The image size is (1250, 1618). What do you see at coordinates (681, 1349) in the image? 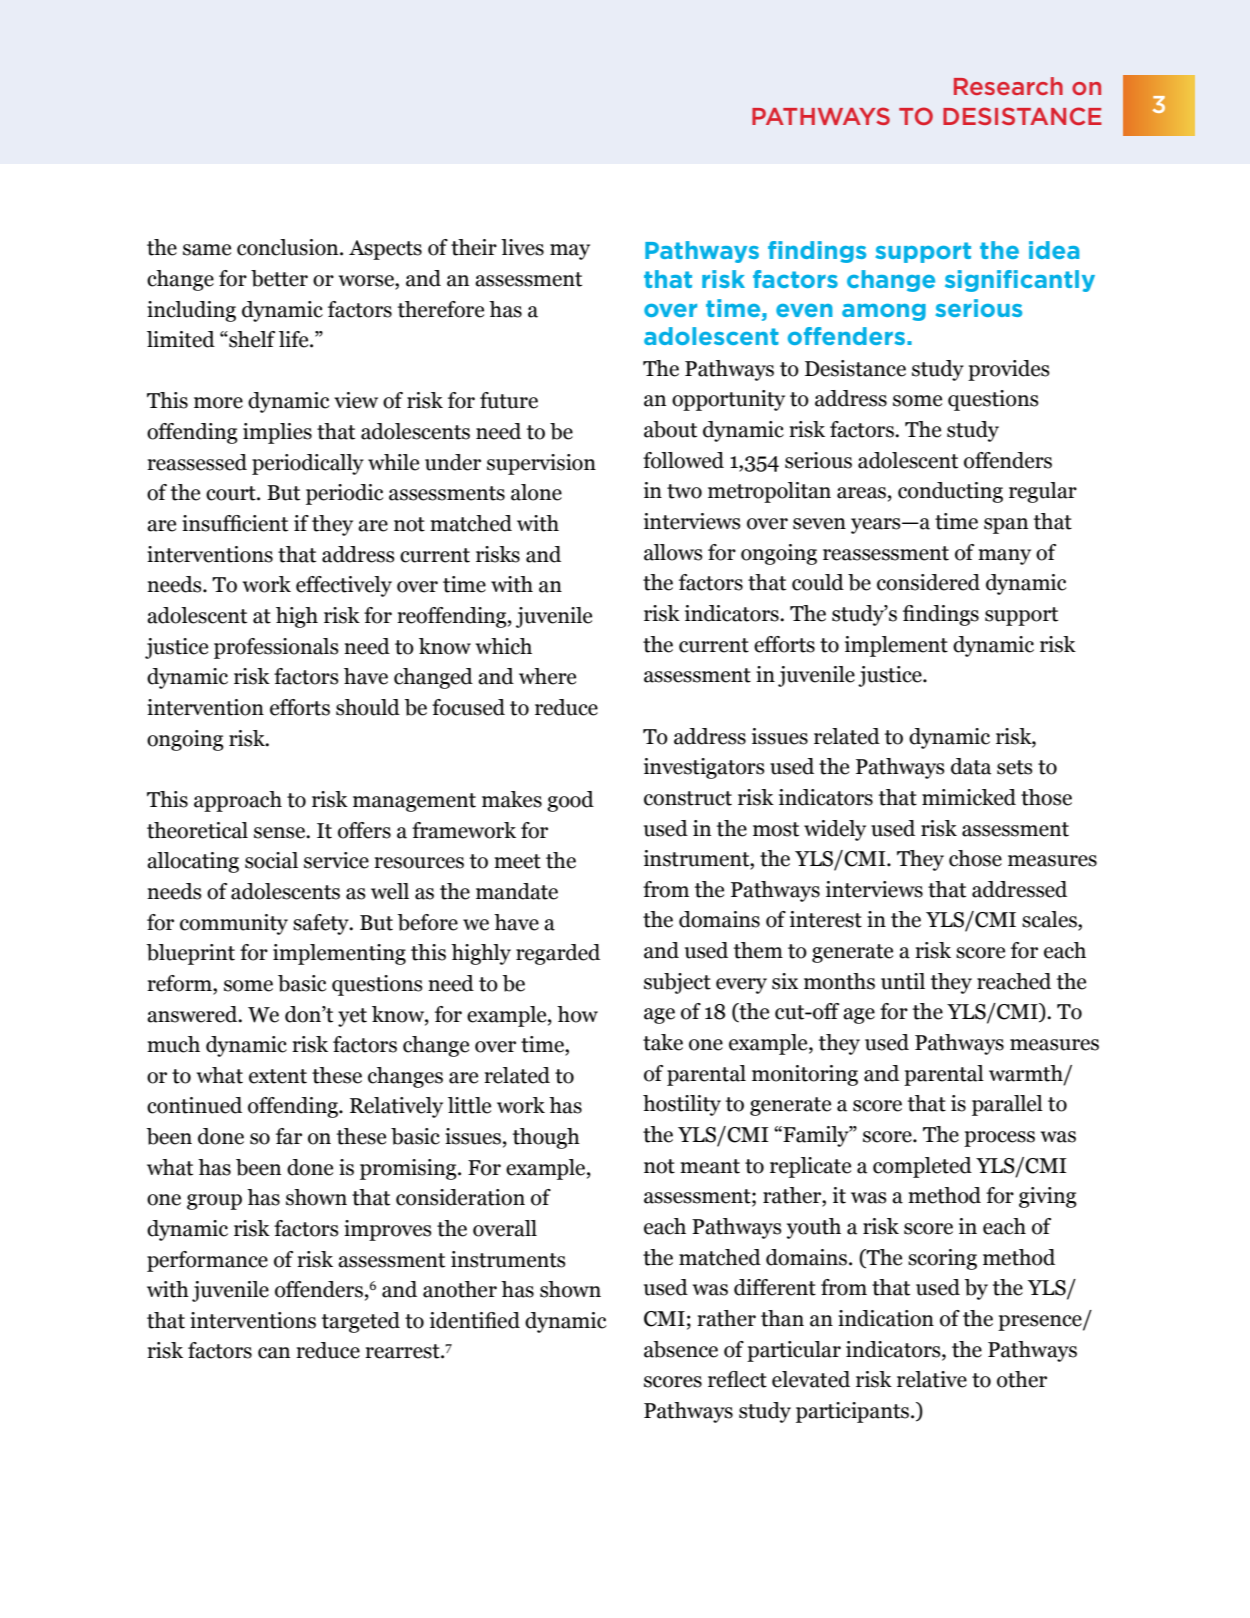
I see `absence` at bounding box center [681, 1349].
